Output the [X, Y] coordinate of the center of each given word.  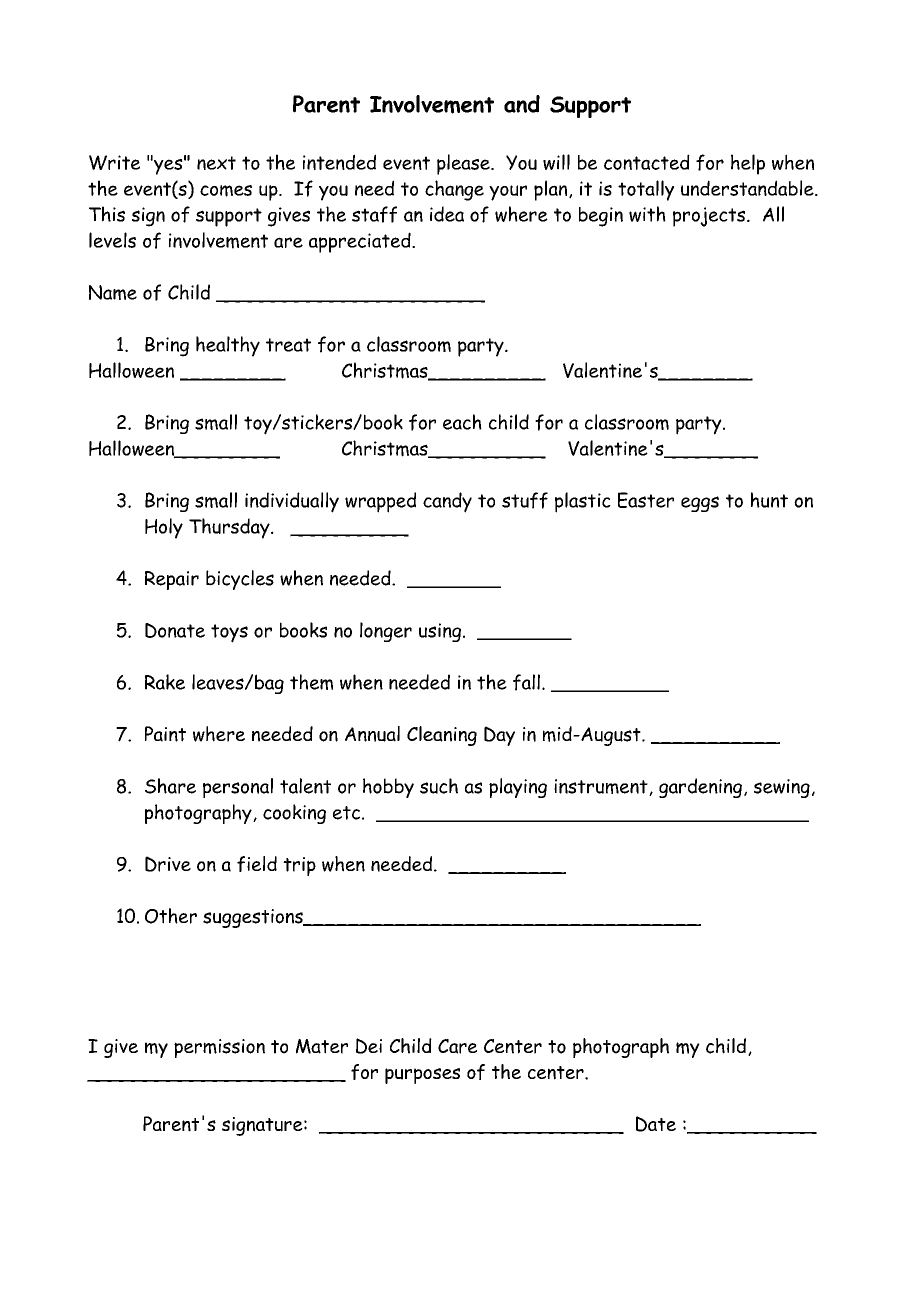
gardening [700, 788]
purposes [422, 1076]
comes [226, 191]
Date [656, 1124]
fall [526, 682]
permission [219, 1048]
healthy [228, 346]
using [440, 632]
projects [710, 217]
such [439, 786]
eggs [700, 504]
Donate [175, 630]
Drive [168, 864]
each [462, 422]
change [454, 190]
